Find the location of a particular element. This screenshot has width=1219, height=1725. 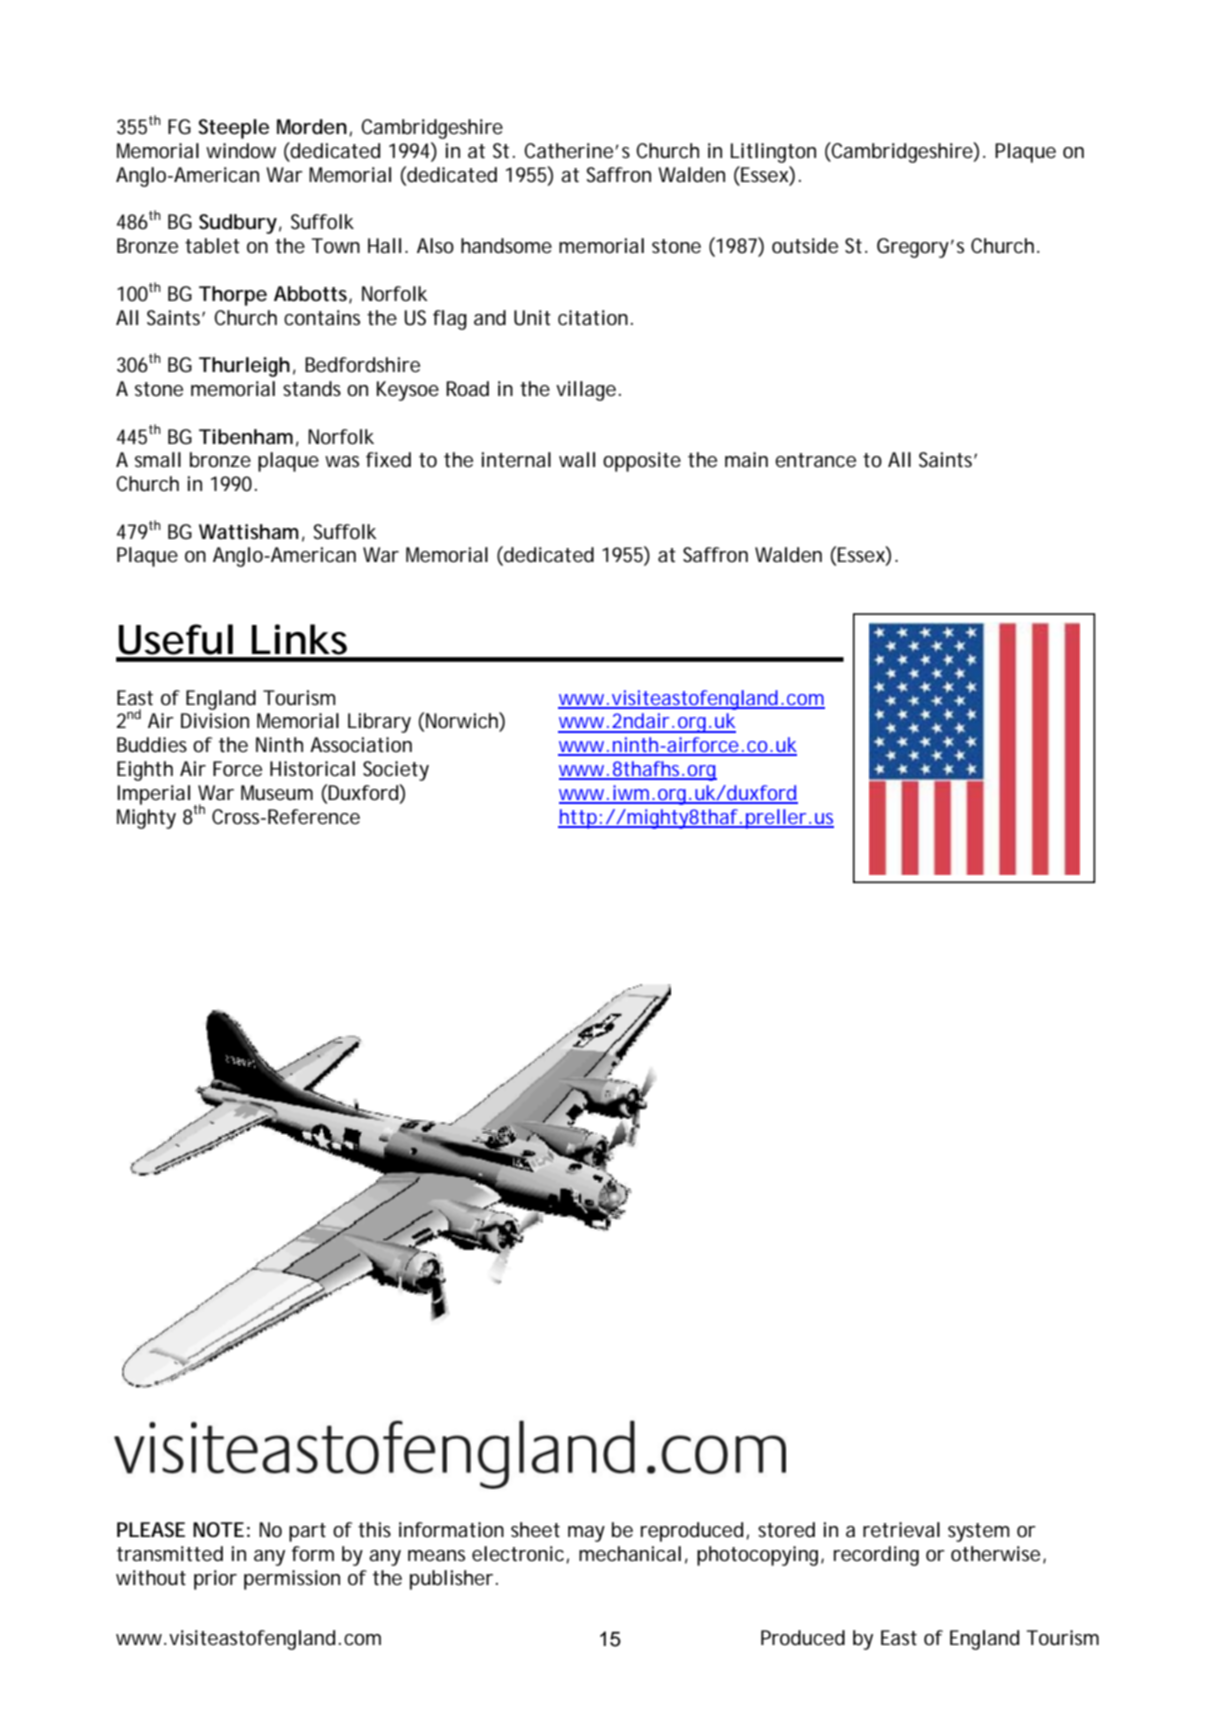

part is located at coordinates (307, 1532).
